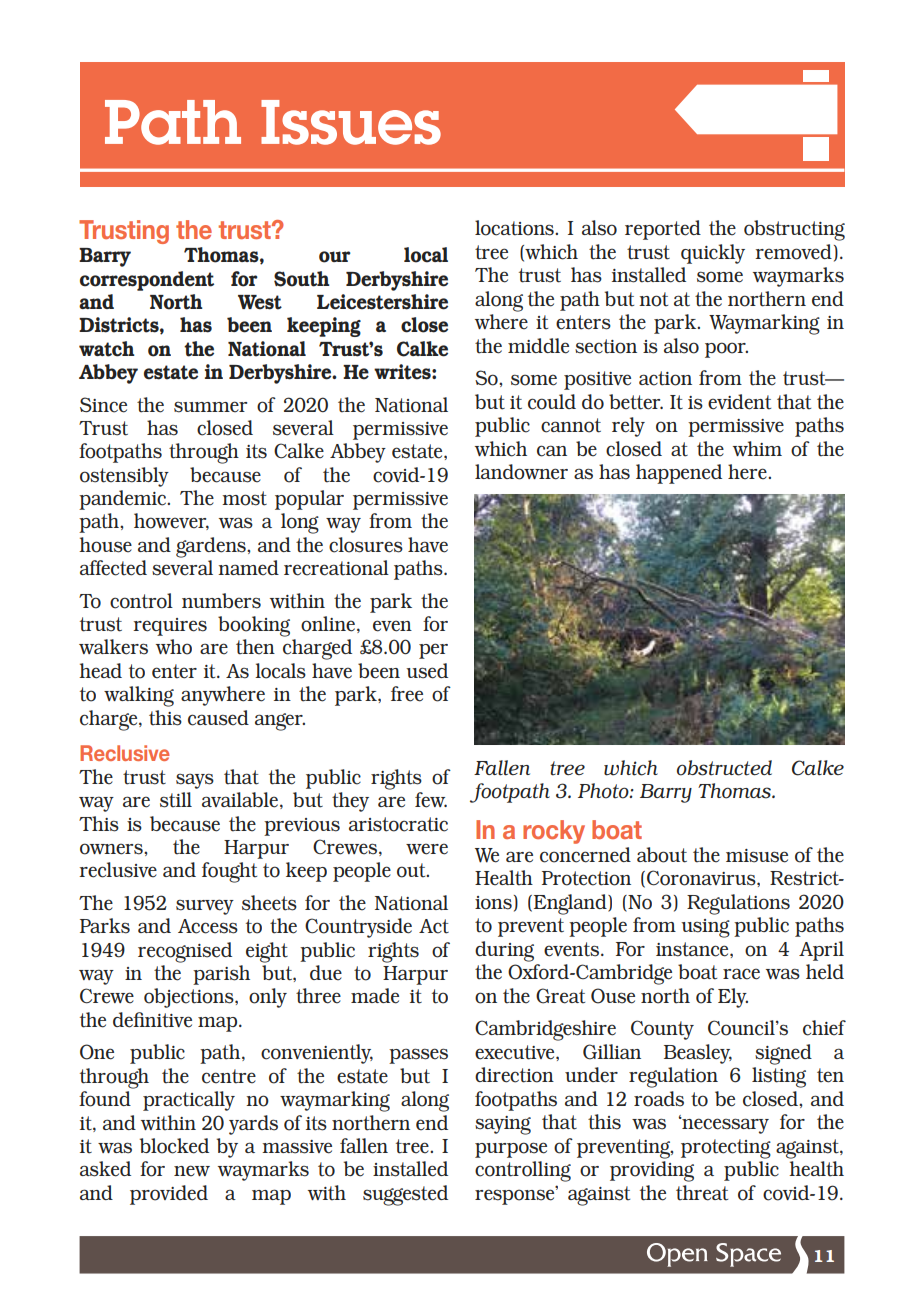 This screenshot has width=924, height=1311. What do you see at coordinates (192, 1171) in the screenshot?
I see `new` at bounding box center [192, 1171].
